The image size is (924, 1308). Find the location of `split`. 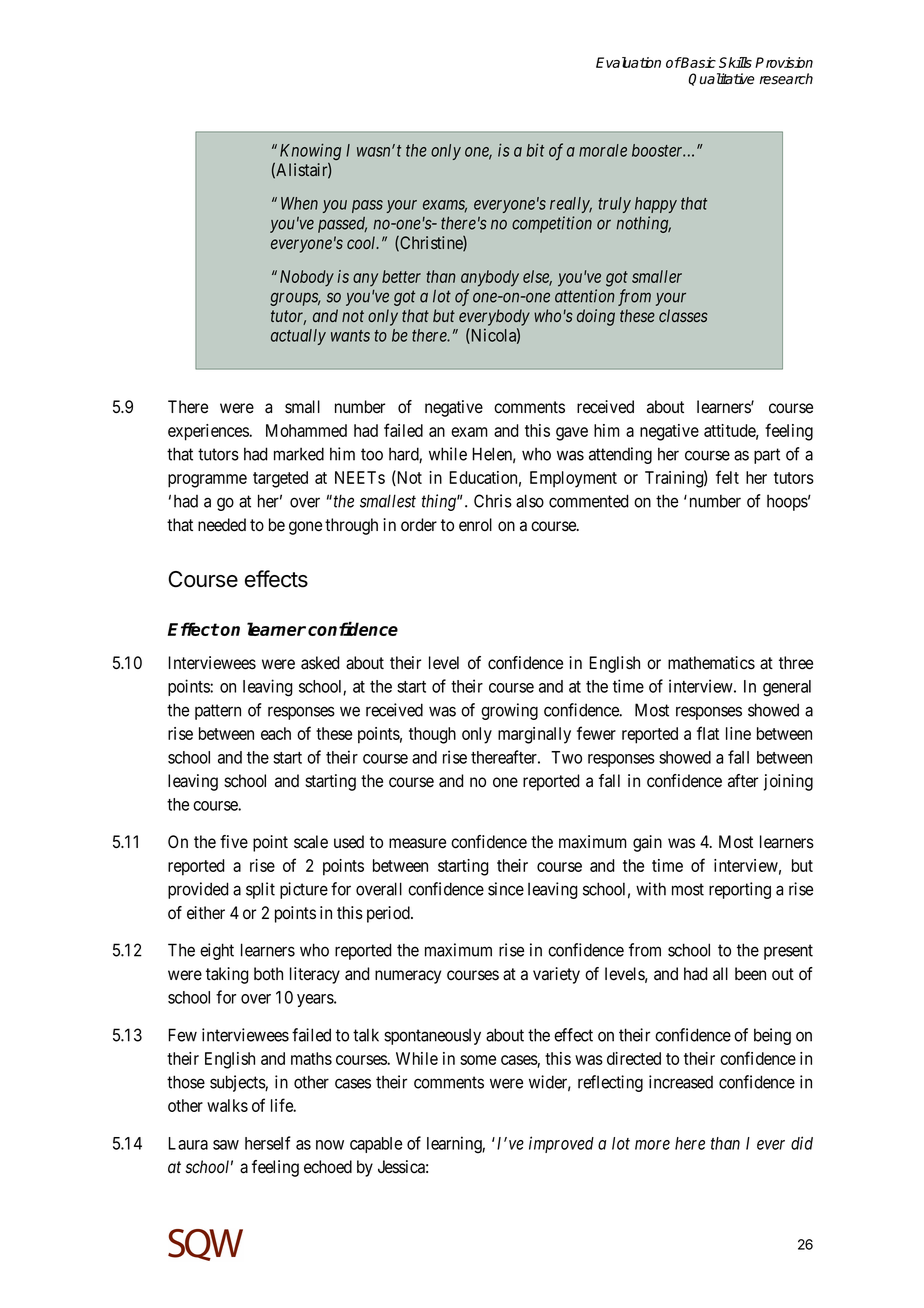

split is located at coordinates (260, 890).
